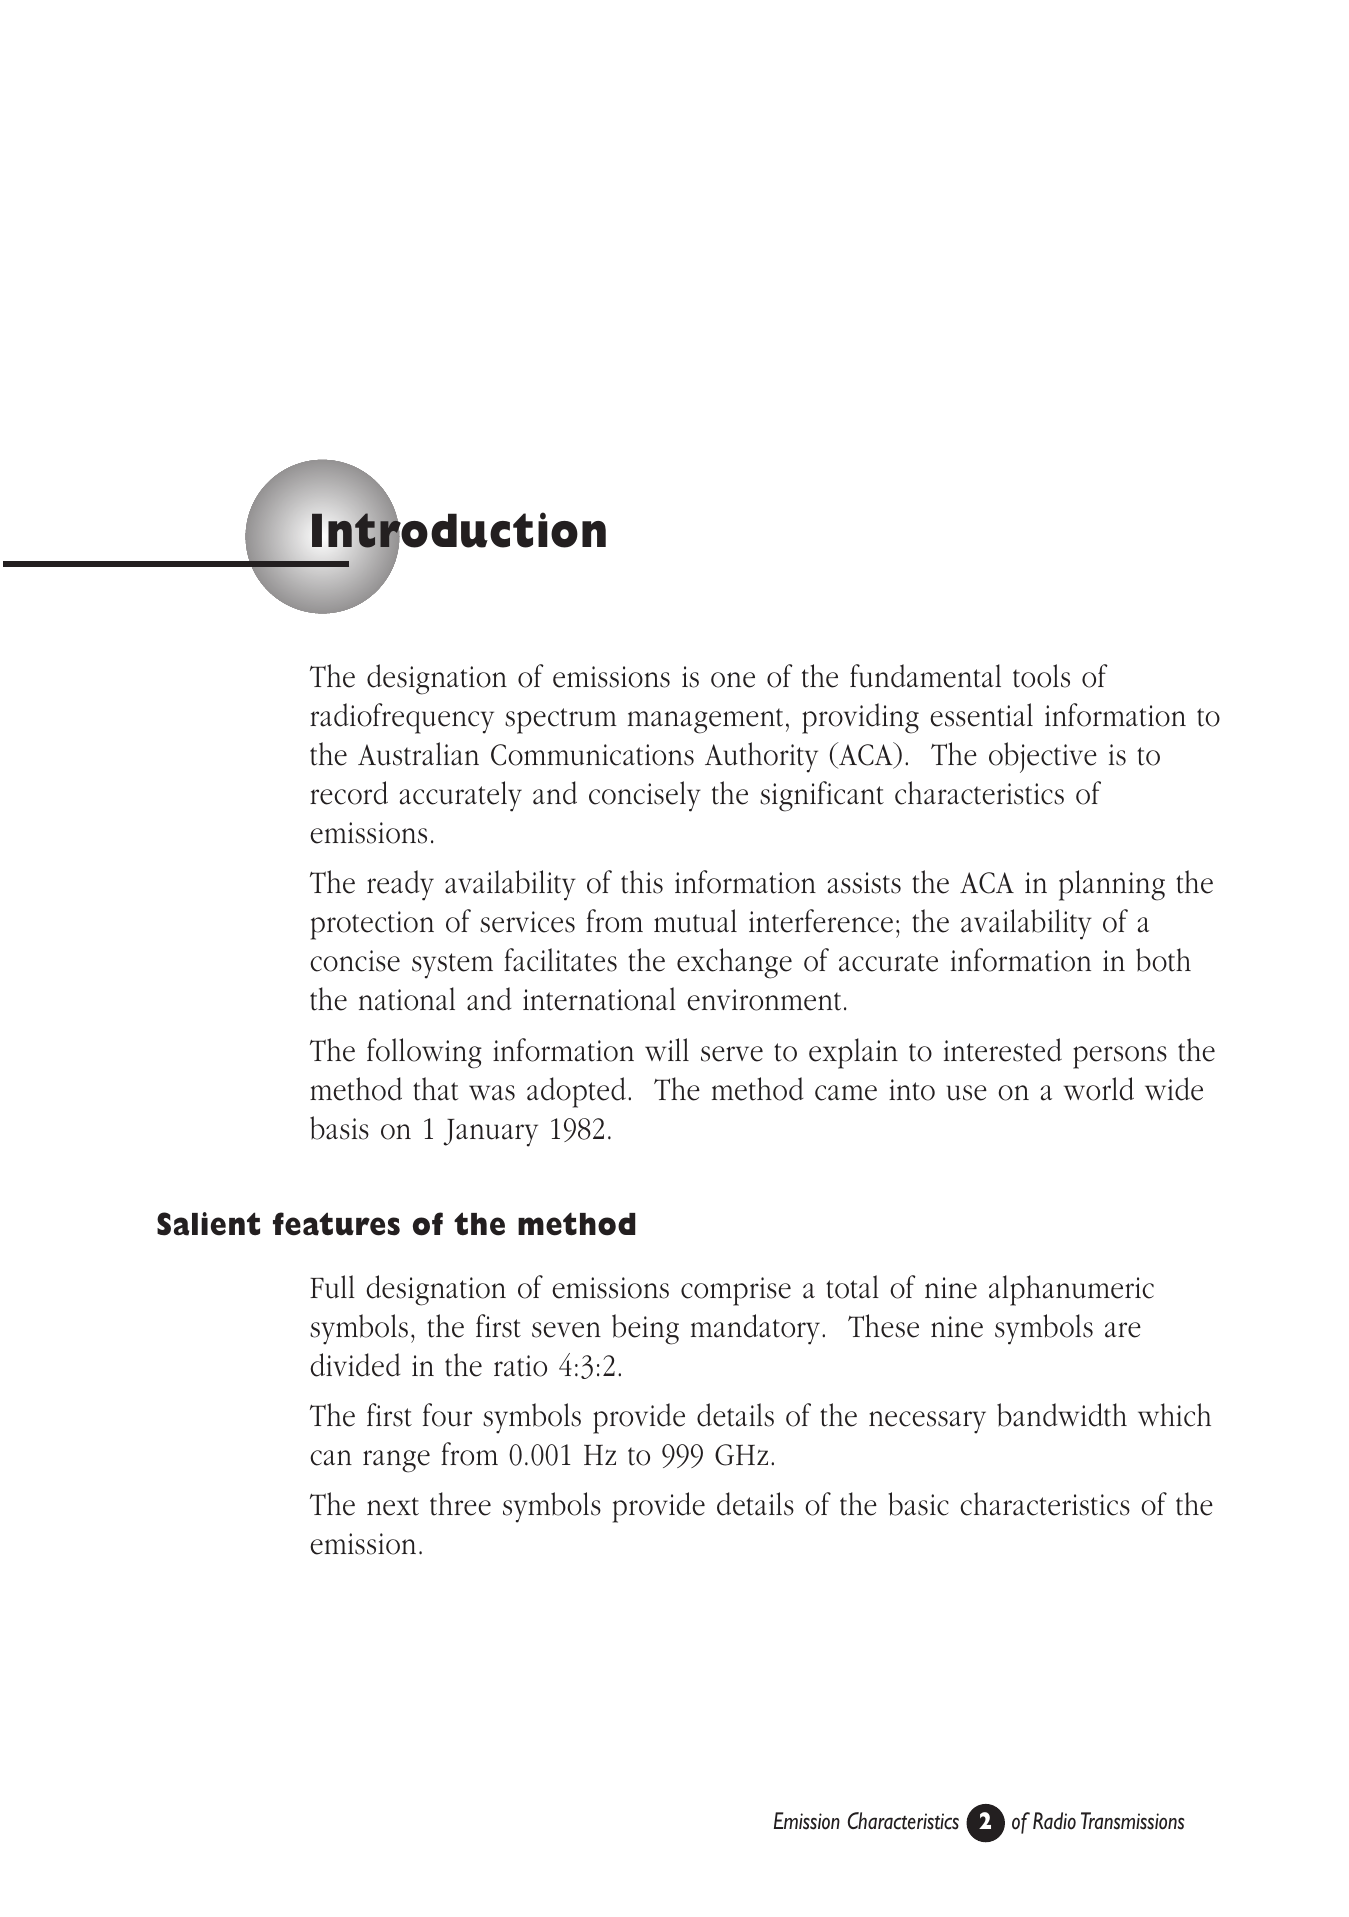 The height and width of the screenshot is (1917, 1349). What do you see at coordinates (393, 1506) in the screenshot?
I see `next` at bounding box center [393, 1506].
